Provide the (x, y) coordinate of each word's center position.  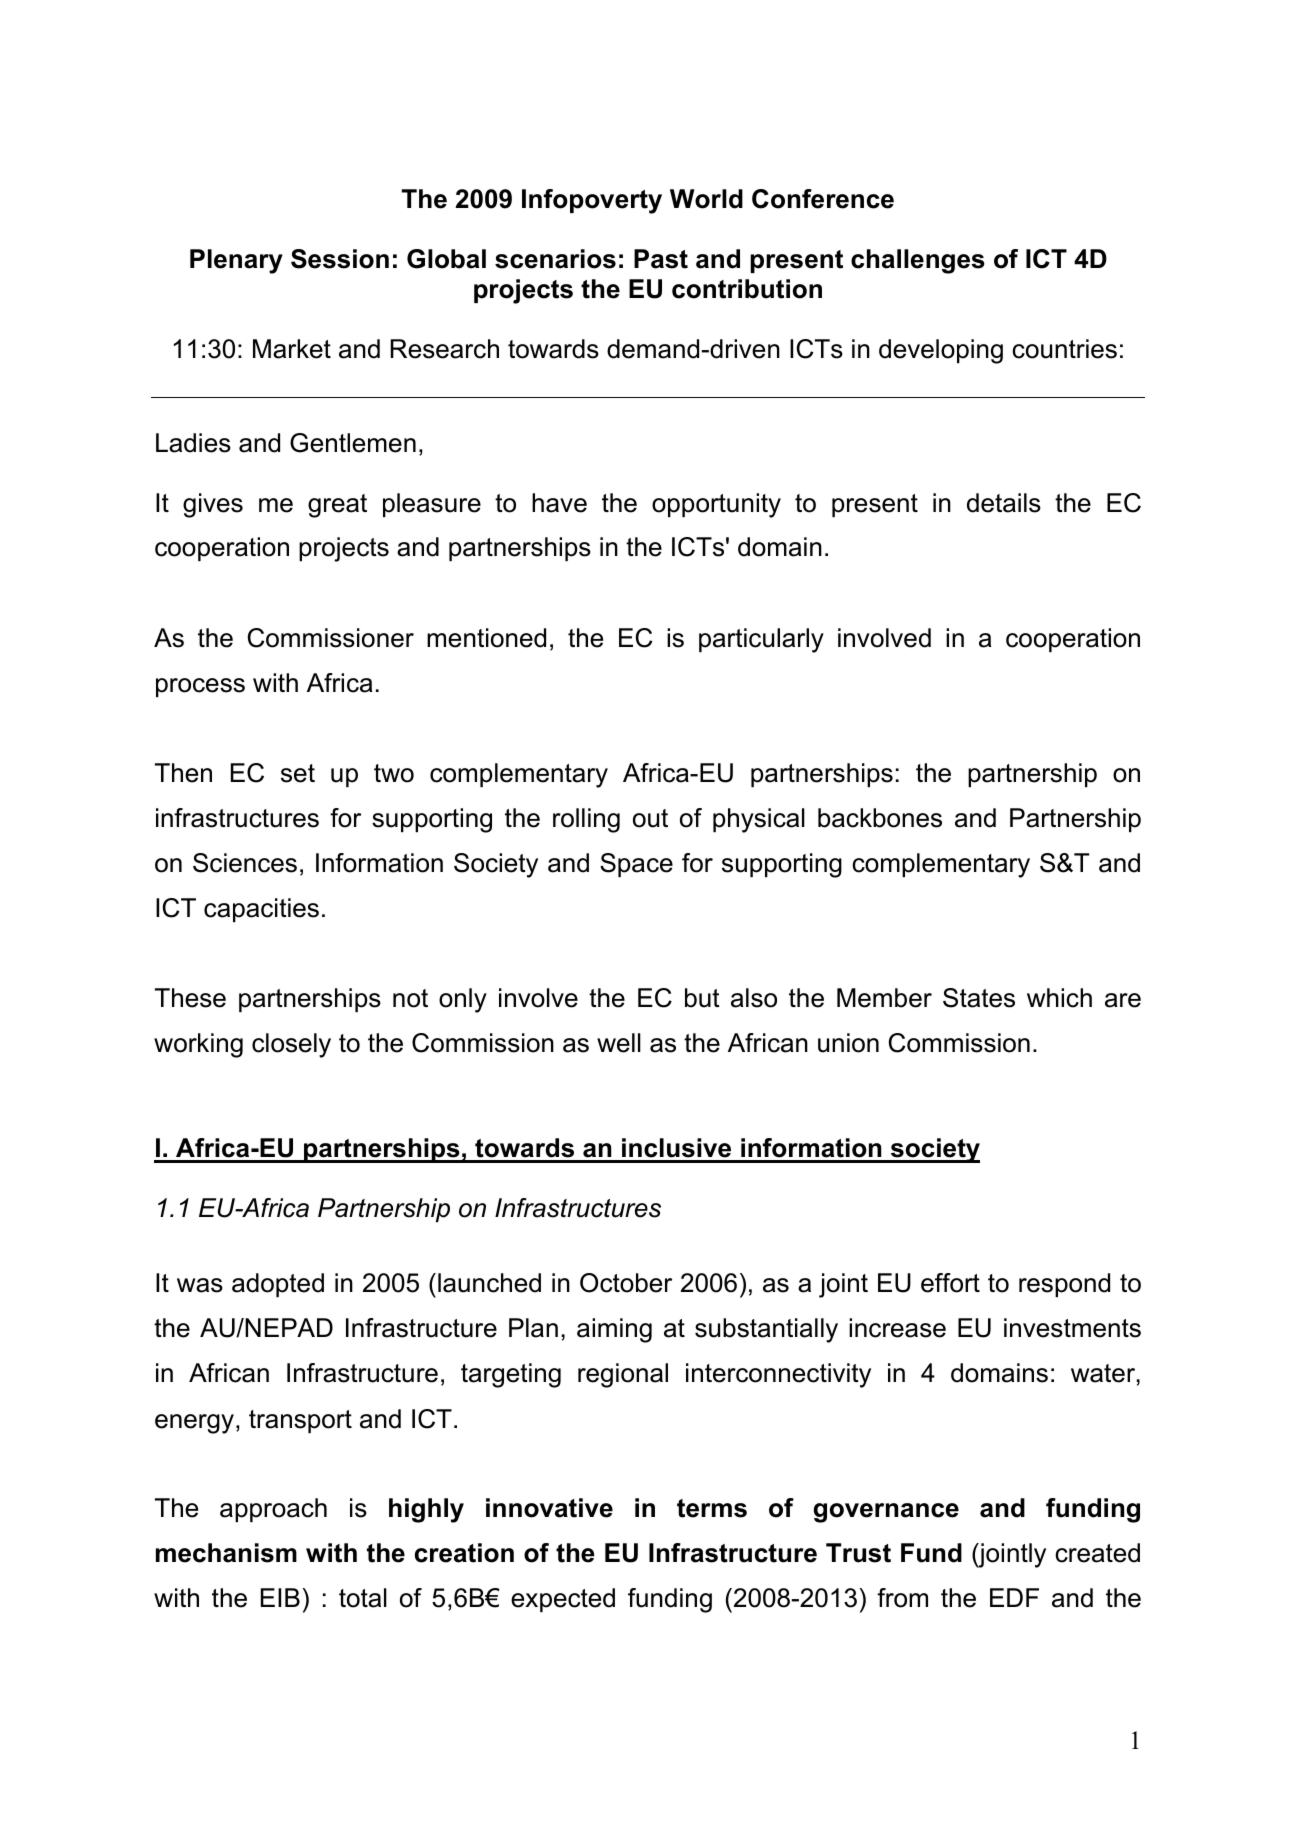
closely (291, 1045)
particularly (761, 640)
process (200, 687)
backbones (880, 818)
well (619, 1043)
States (979, 998)
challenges (918, 261)
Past (661, 259)
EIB (280, 1597)
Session (340, 259)
